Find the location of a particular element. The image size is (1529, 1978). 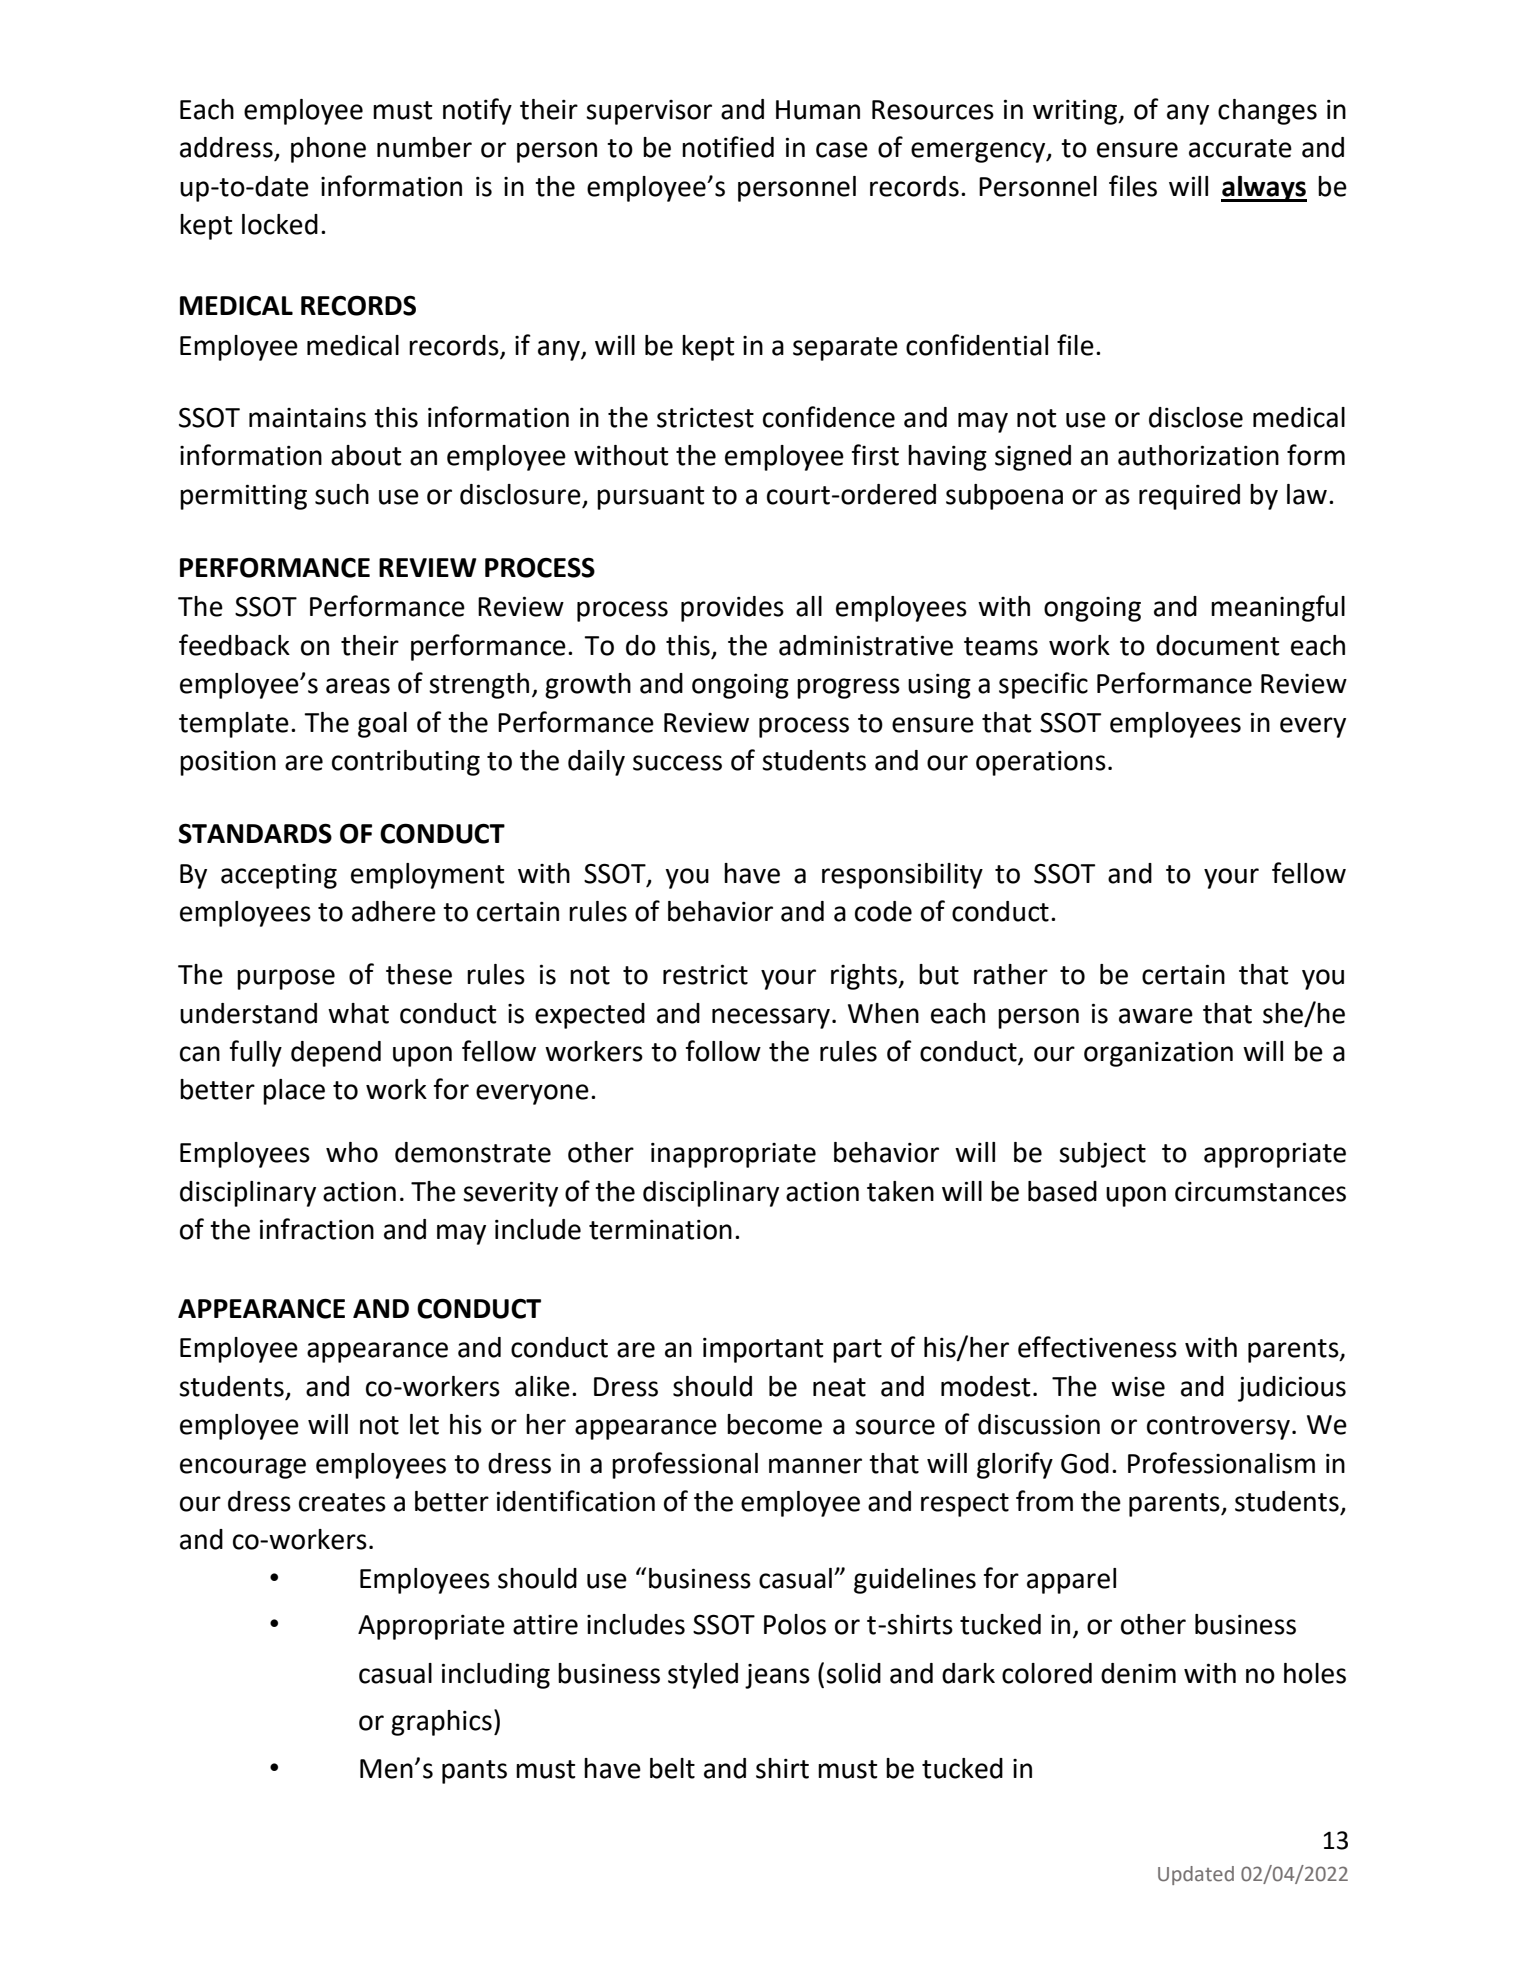

aware is located at coordinates (1156, 1016).
